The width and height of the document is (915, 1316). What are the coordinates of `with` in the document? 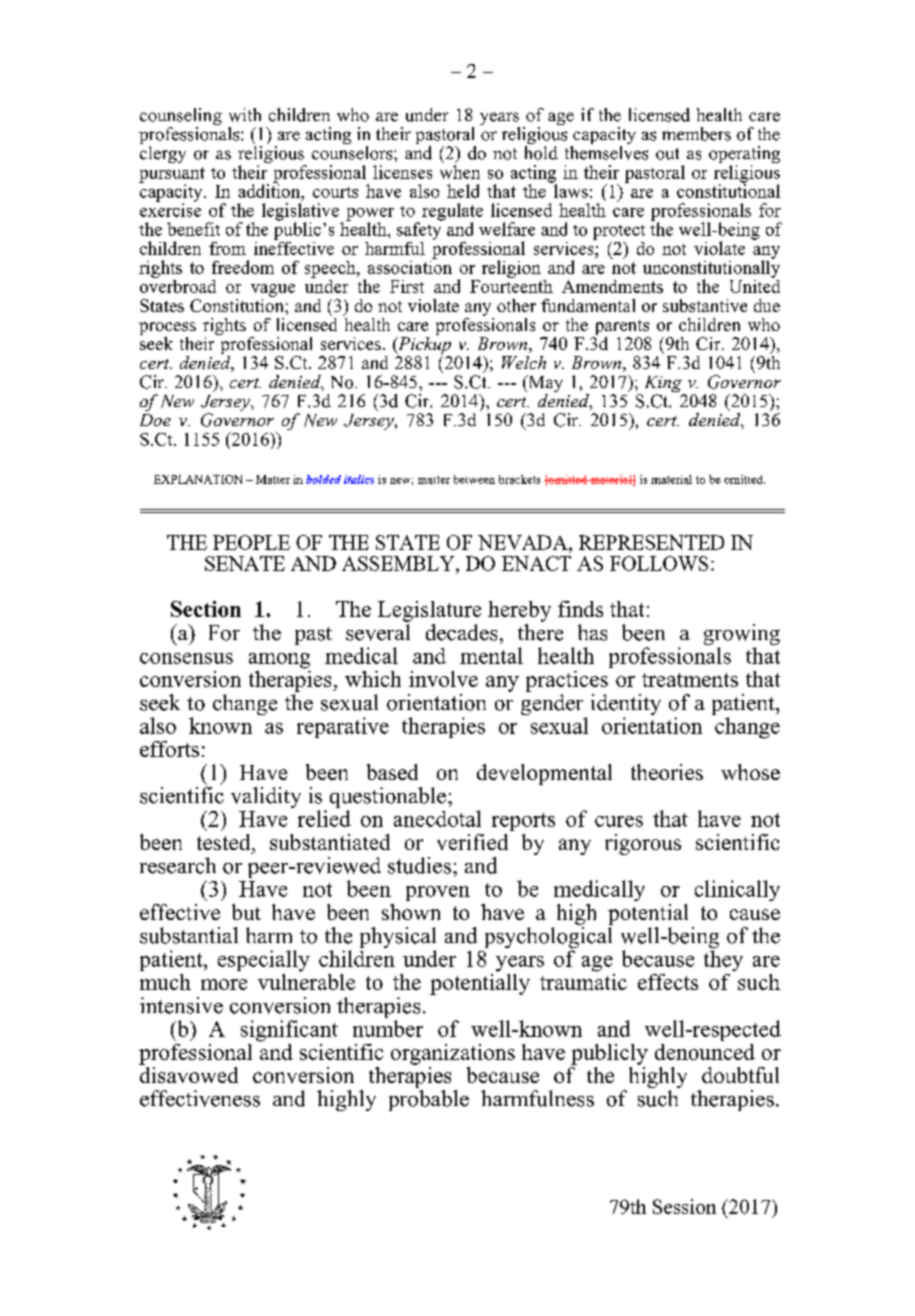 It's located at (245, 115).
